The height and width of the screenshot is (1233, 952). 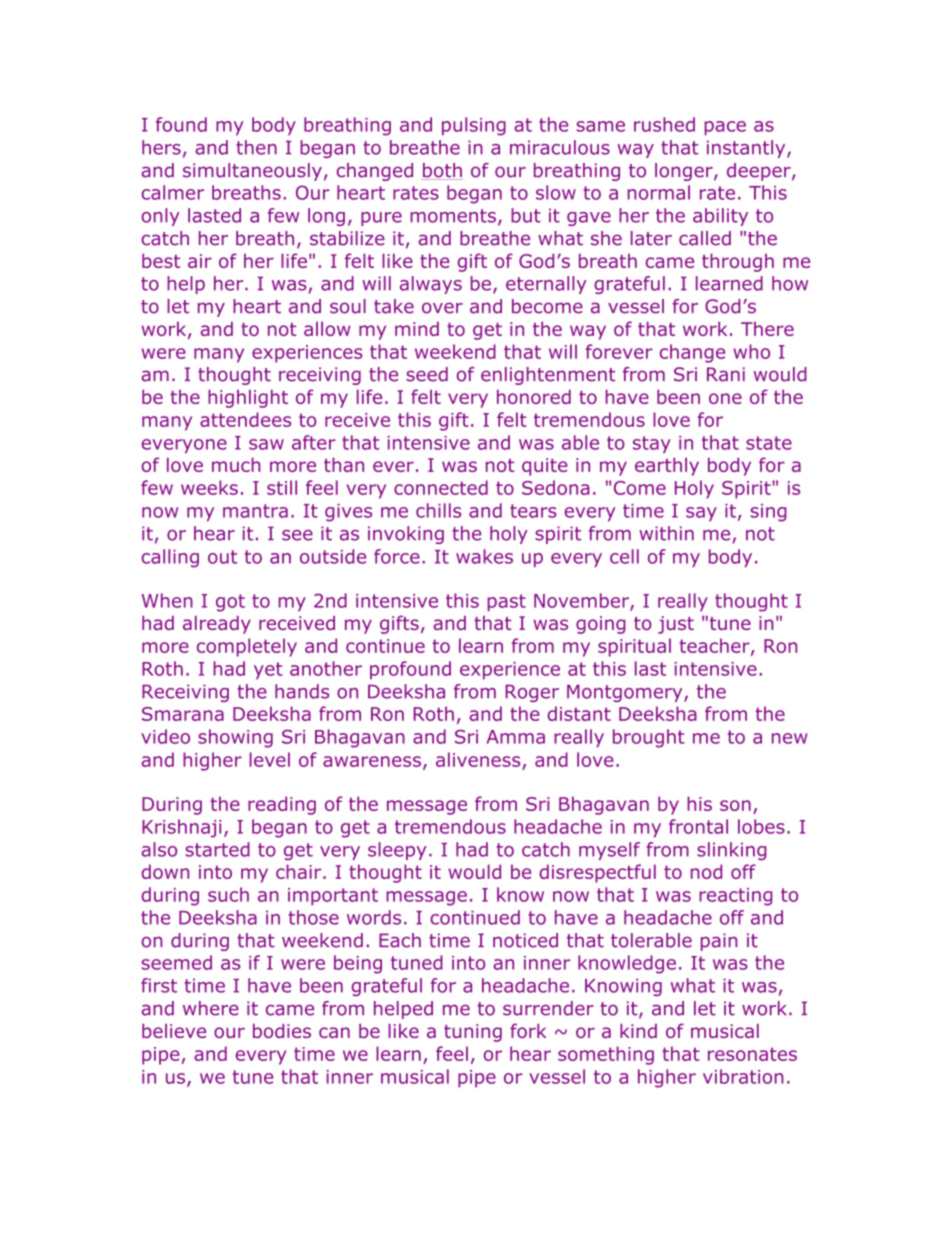 I want to click on both, so click(x=442, y=171).
